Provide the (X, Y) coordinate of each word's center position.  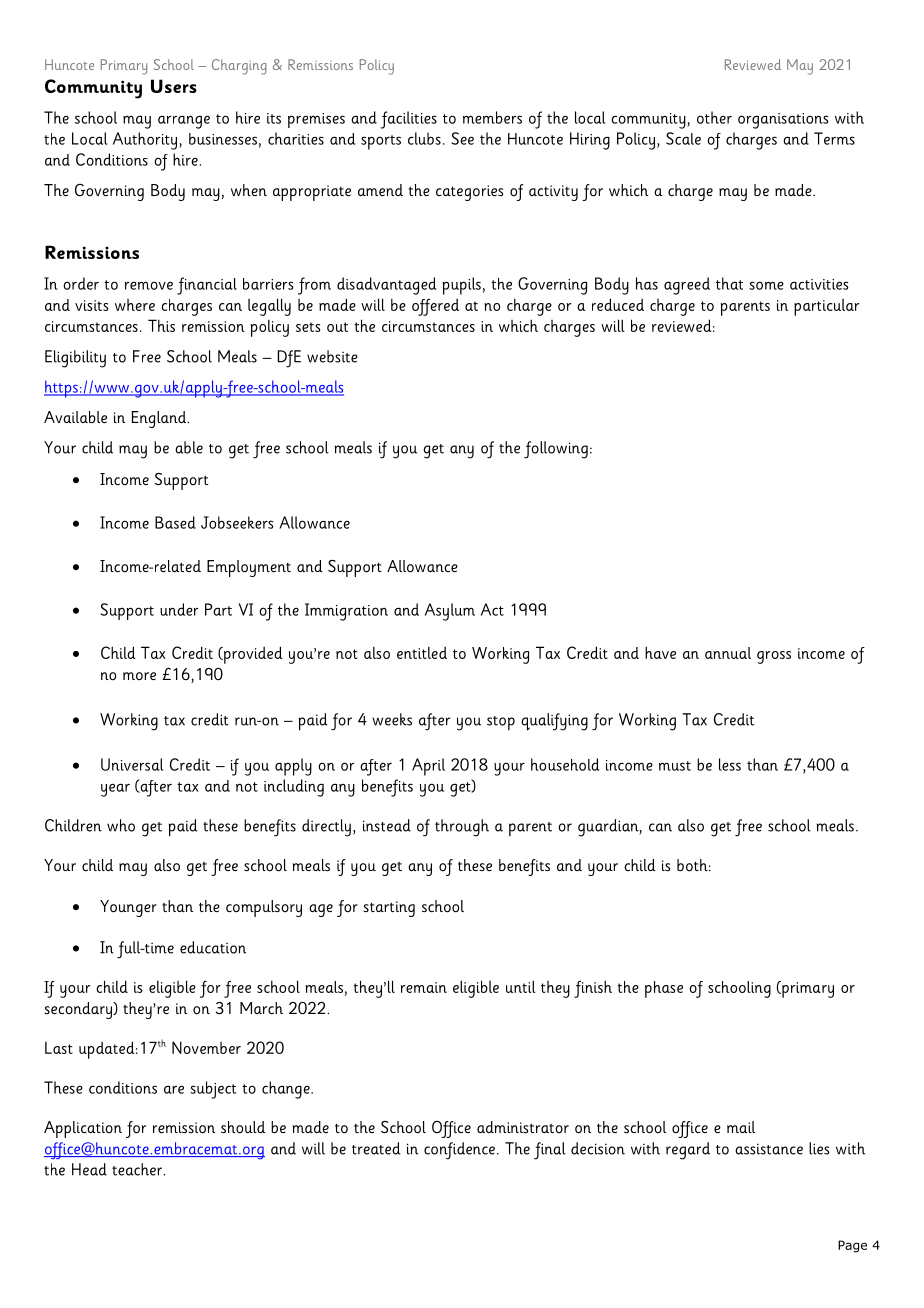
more (139, 676)
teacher (138, 1169)
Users (174, 86)
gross (774, 657)
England (160, 419)
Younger (128, 908)
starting (389, 909)
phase (664, 989)
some (766, 285)
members (492, 117)
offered (435, 307)
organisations (783, 121)
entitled (422, 652)
